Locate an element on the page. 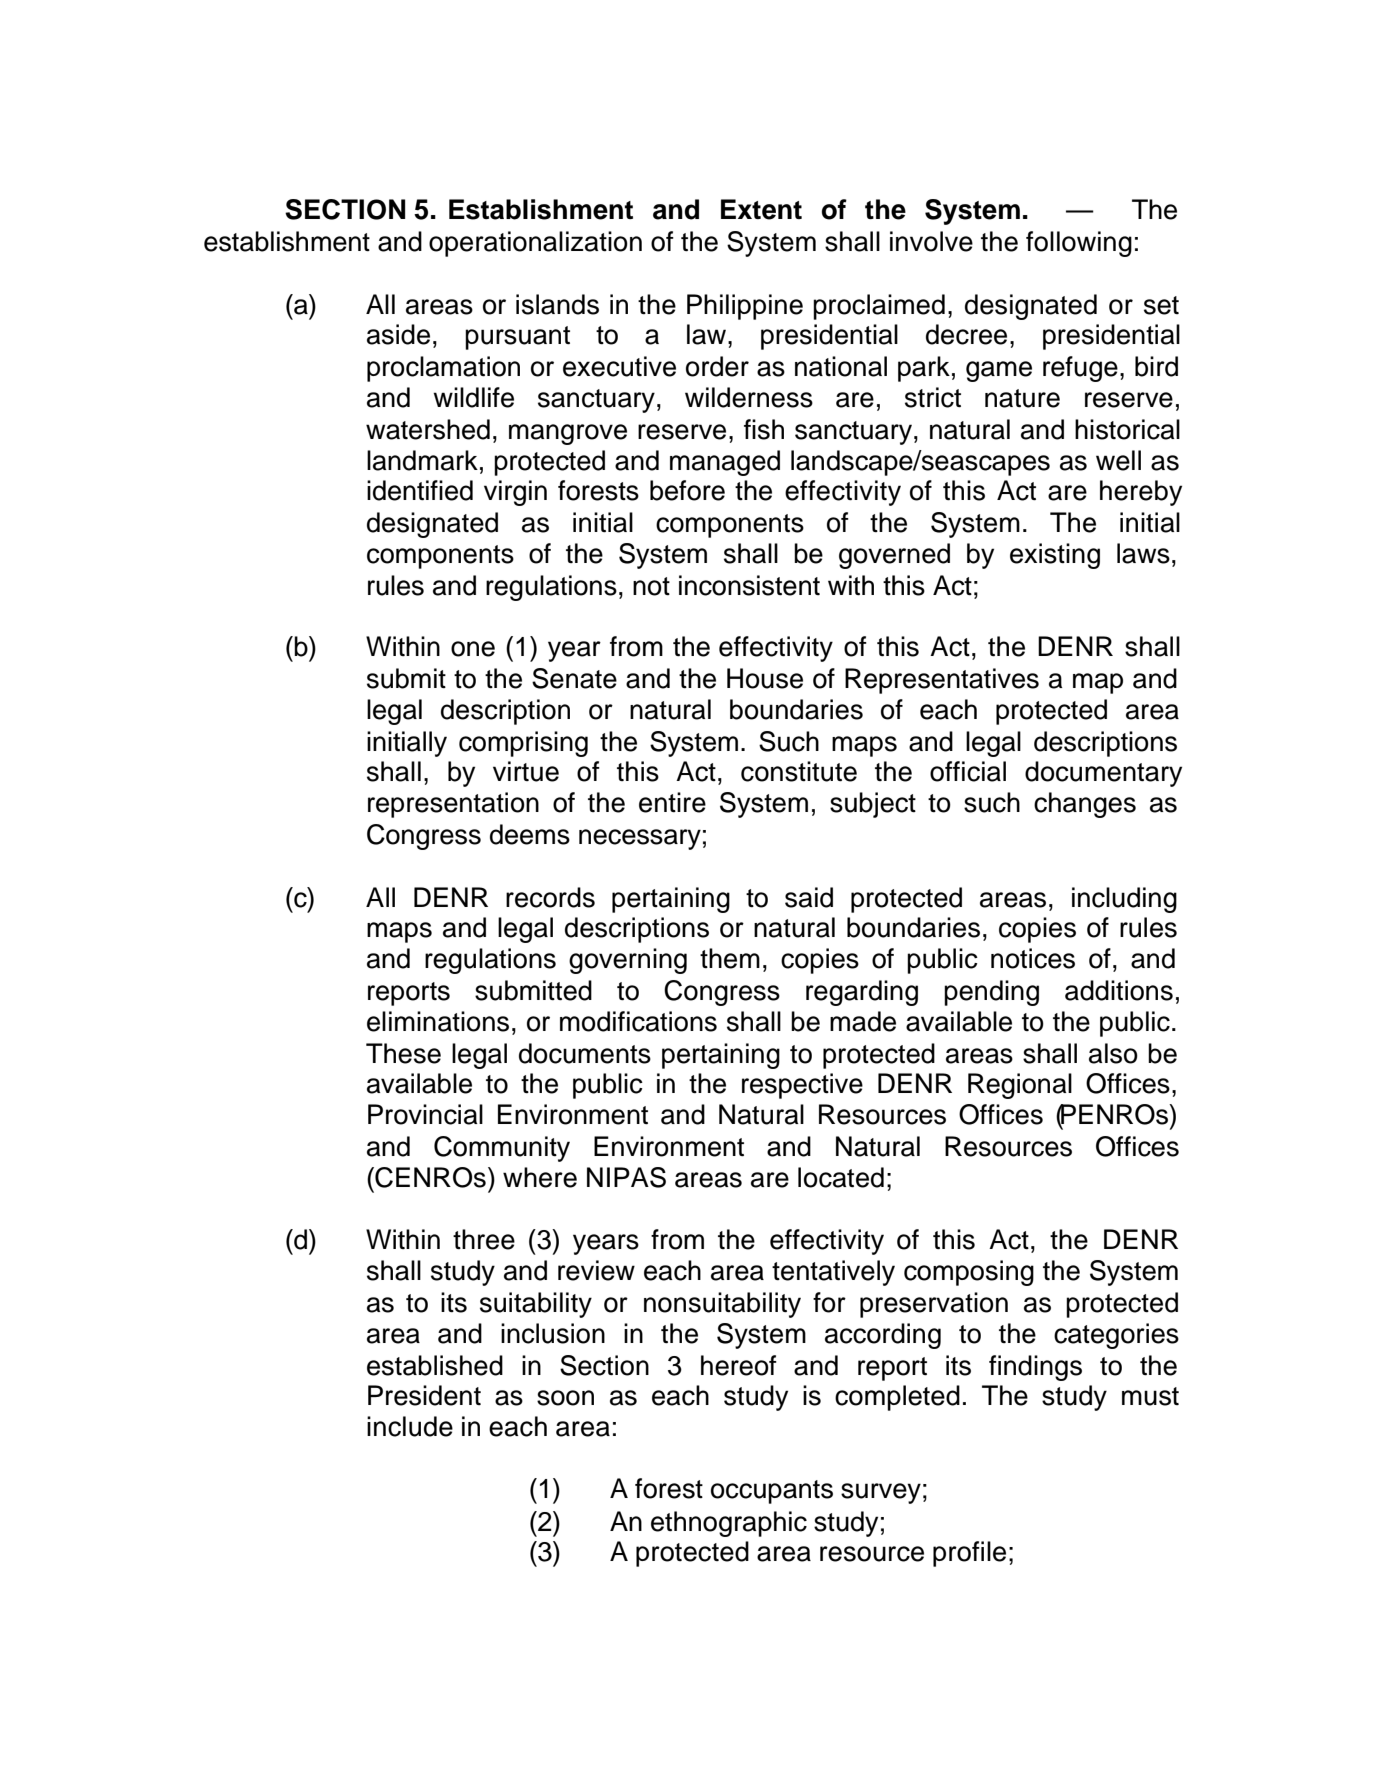 Image resolution: width=1383 pixels, height=1790 pixels. Senate is located at coordinates (574, 678).
